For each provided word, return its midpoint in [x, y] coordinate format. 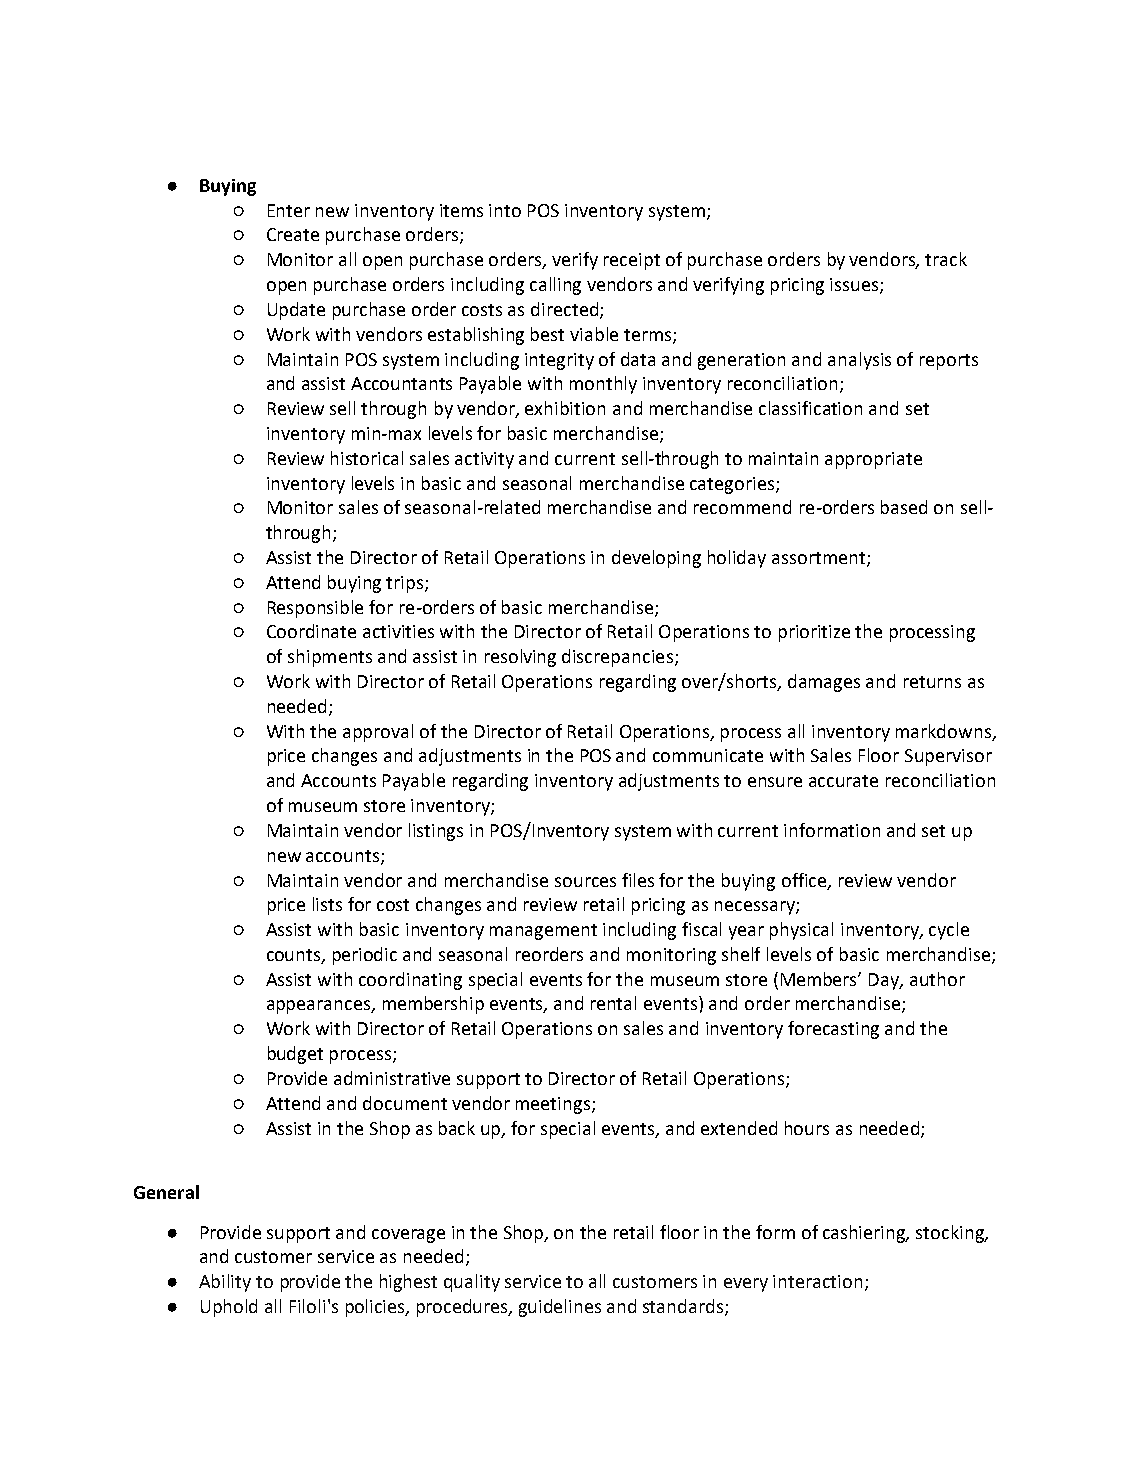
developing [656, 559]
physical [801, 931]
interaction [817, 1281]
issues [855, 286]
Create [293, 234]
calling [555, 286]
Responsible [315, 609]
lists [327, 904]
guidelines [560, 1308]
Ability [225, 1283]
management [543, 932]
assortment [820, 559]
